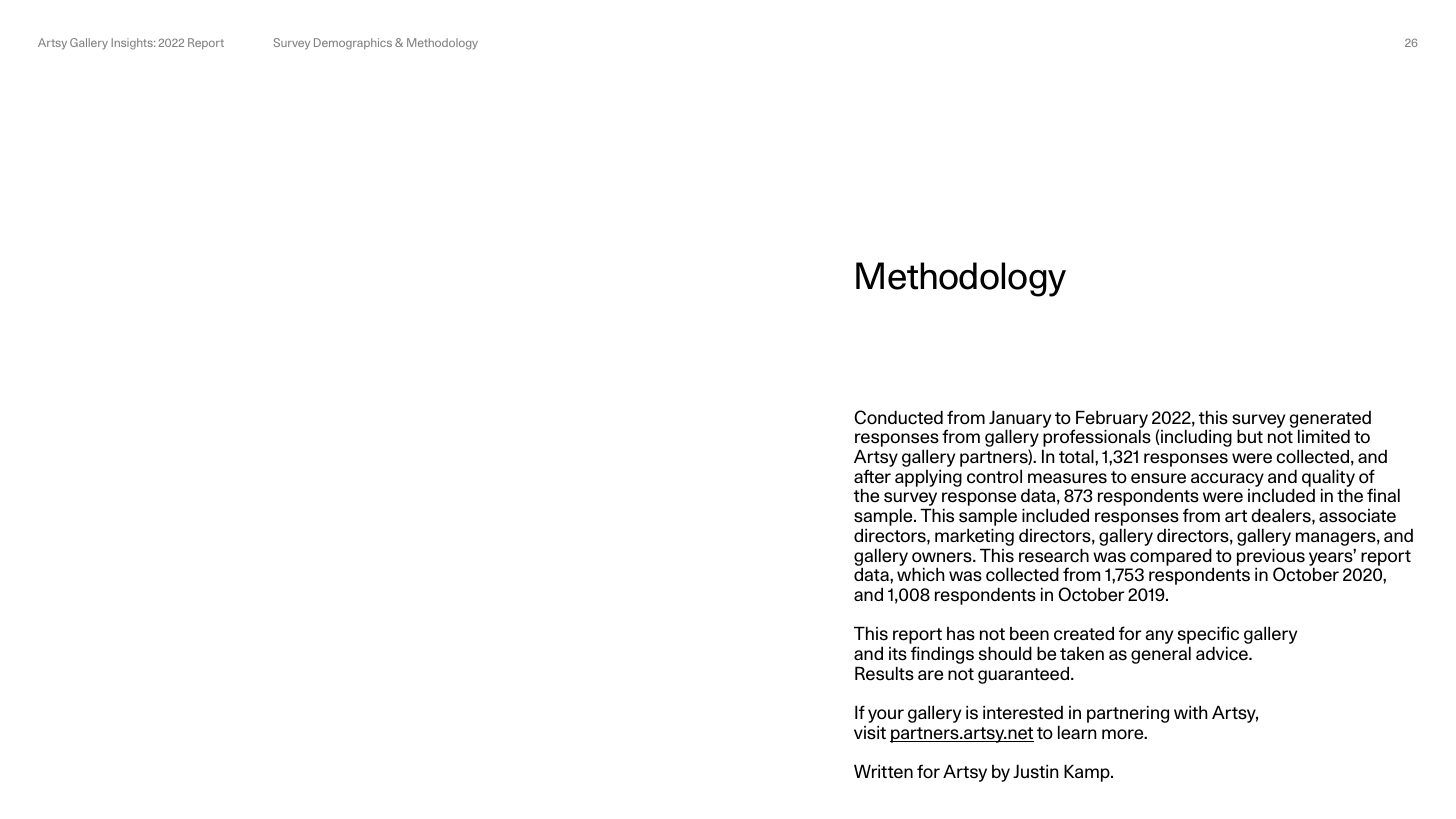 The width and height of the screenshot is (1456, 819). I want to click on generated, so click(1330, 420).
